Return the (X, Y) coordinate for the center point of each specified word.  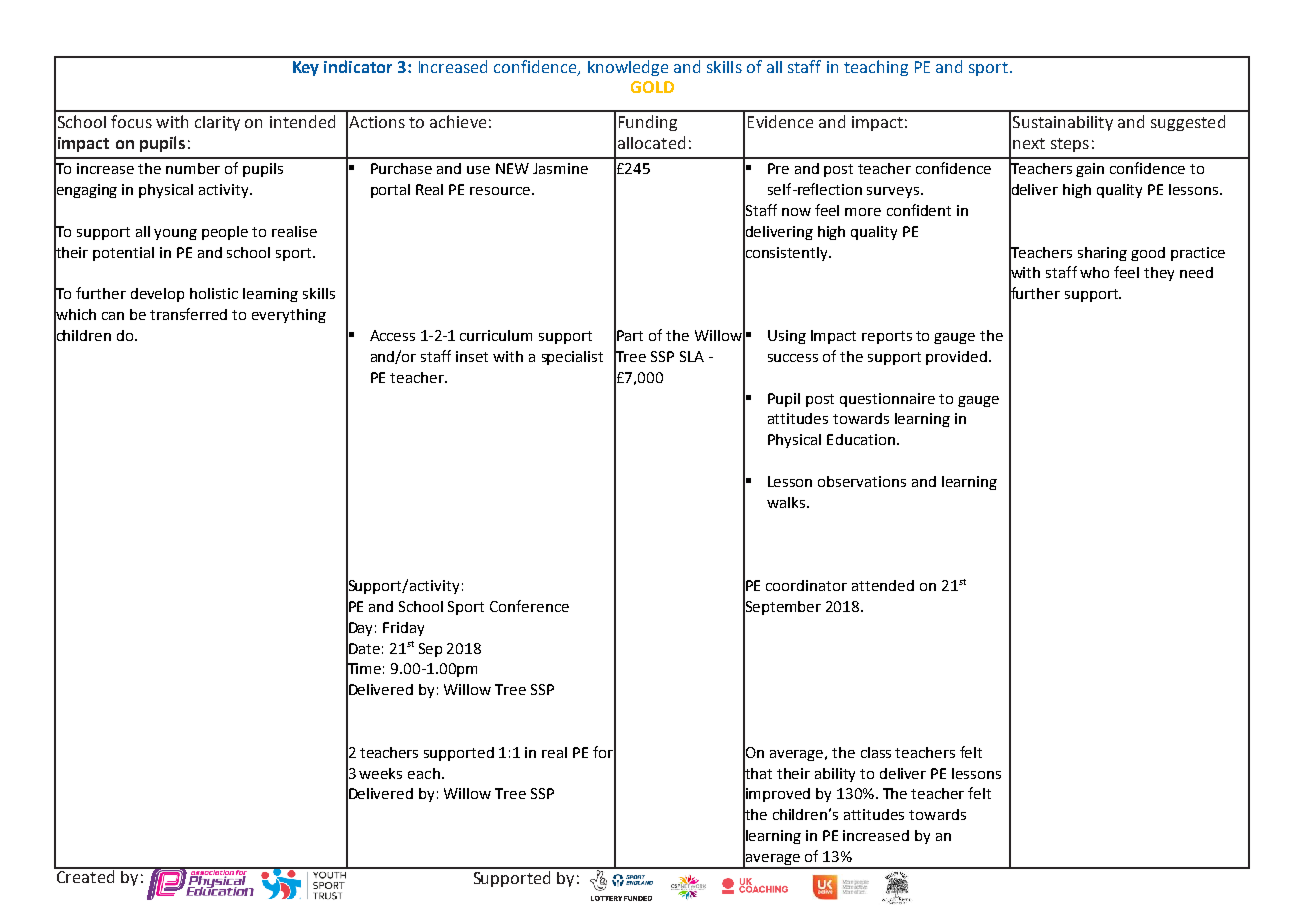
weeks (380, 773)
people (225, 233)
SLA (692, 356)
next (1029, 143)
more (863, 212)
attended (883, 585)
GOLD (652, 87)
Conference (529, 606)
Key (306, 68)
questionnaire (887, 400)
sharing (1102, 254)
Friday (403, 629)
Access (392, 335)
